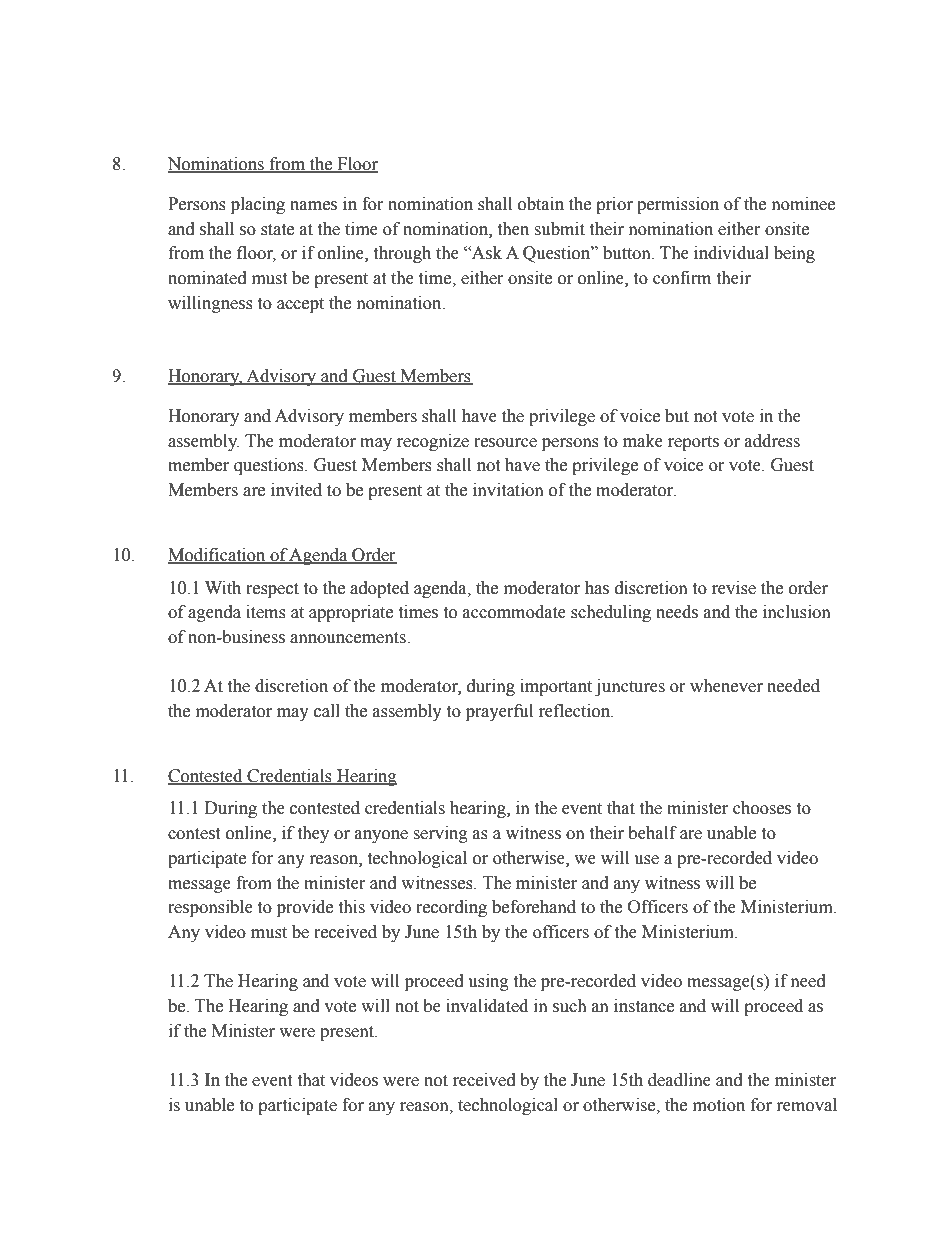 Image resolution: width=952 pixels, height=1233 pixels. Describe the element at coordinates (762, 808) in the screenshot. I see `chooses` at that location.
